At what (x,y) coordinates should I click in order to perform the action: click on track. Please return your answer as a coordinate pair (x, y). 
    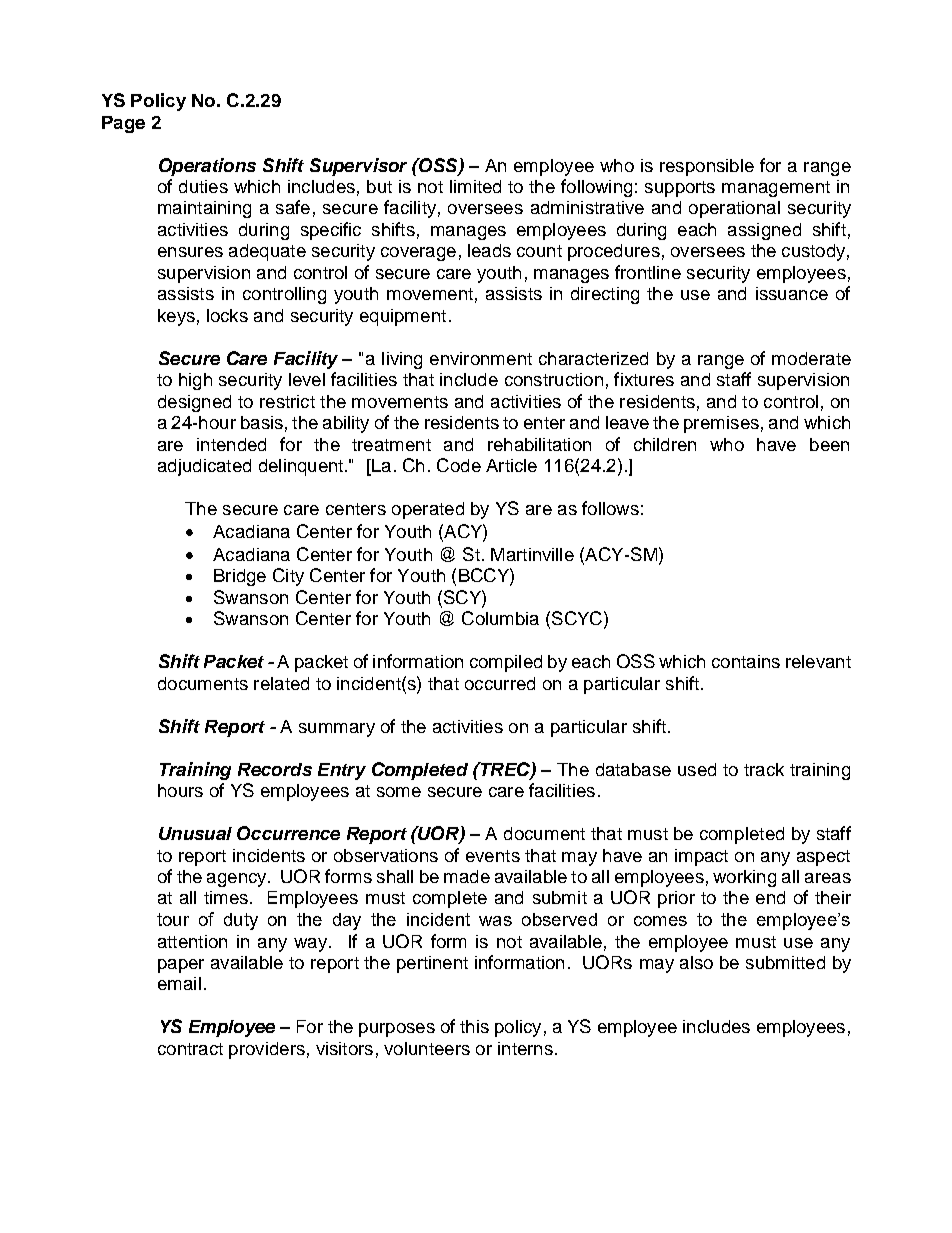
    Looking at the image, I should click on (764, 769).
